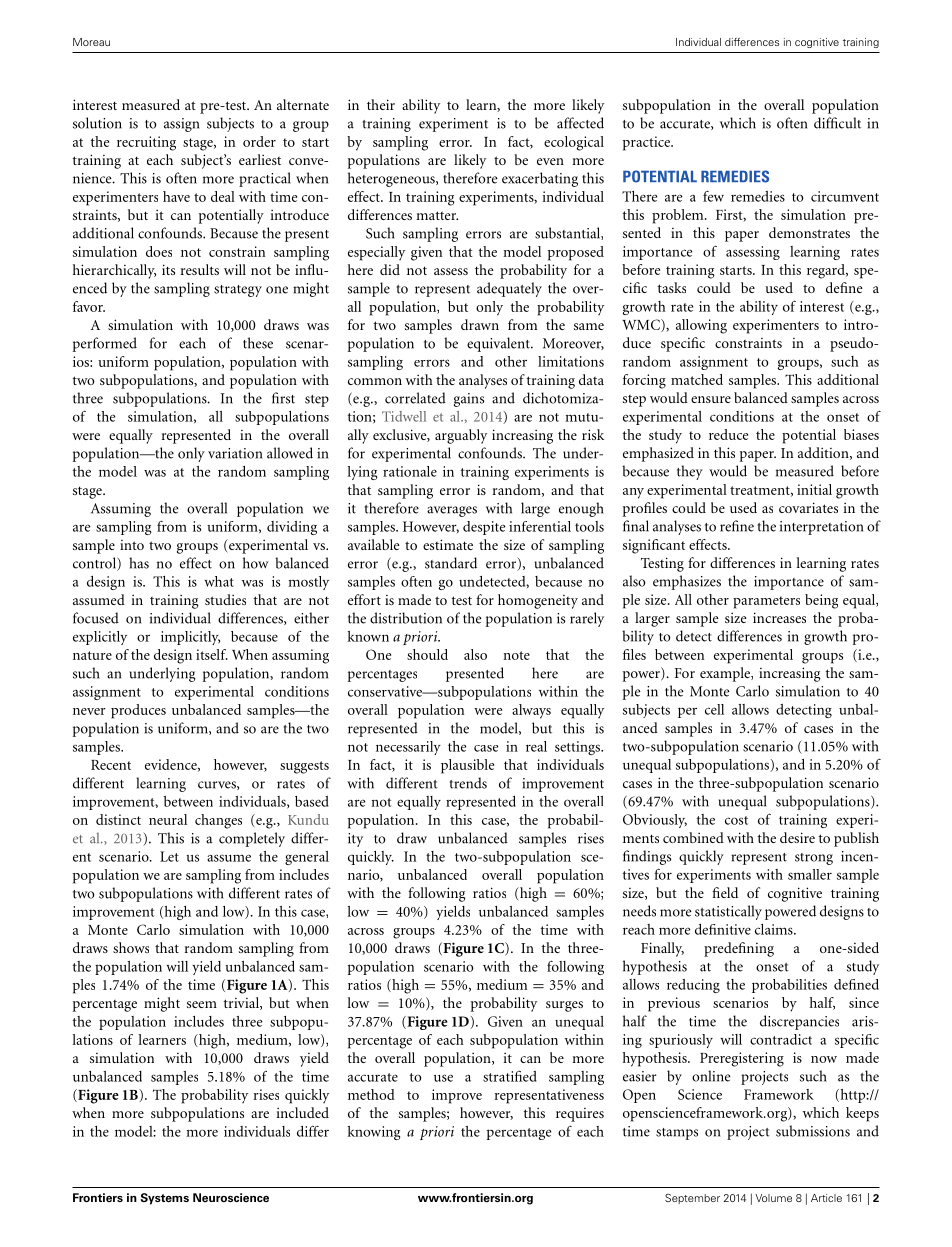 The width and height of the screenshot is (952, 1247). I want to click on even, so click(550, 161).
